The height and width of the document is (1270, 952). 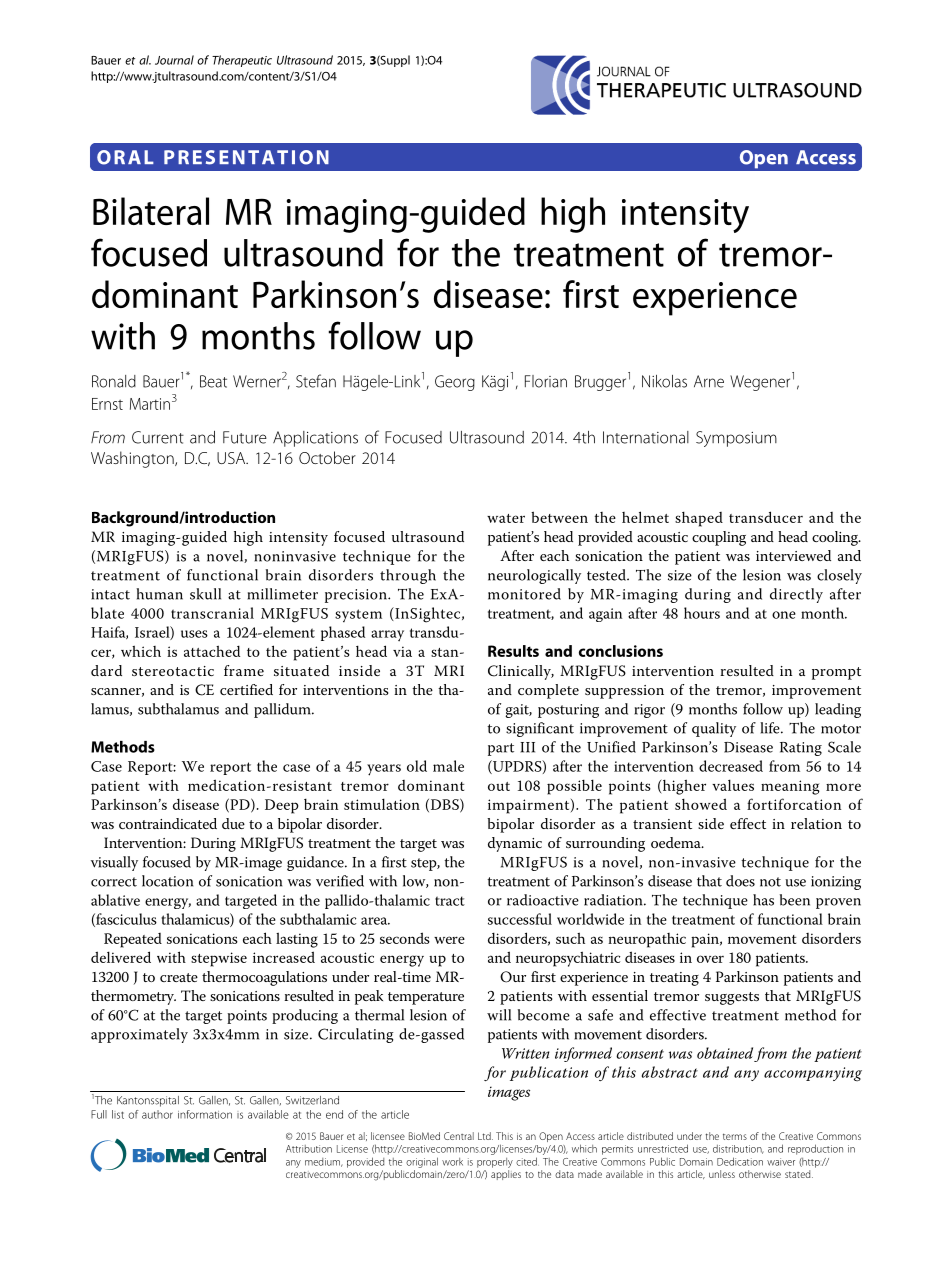 What do you see at coordinates (499, 786) in the document?
I see `out` at bounding box center [499, 786].
